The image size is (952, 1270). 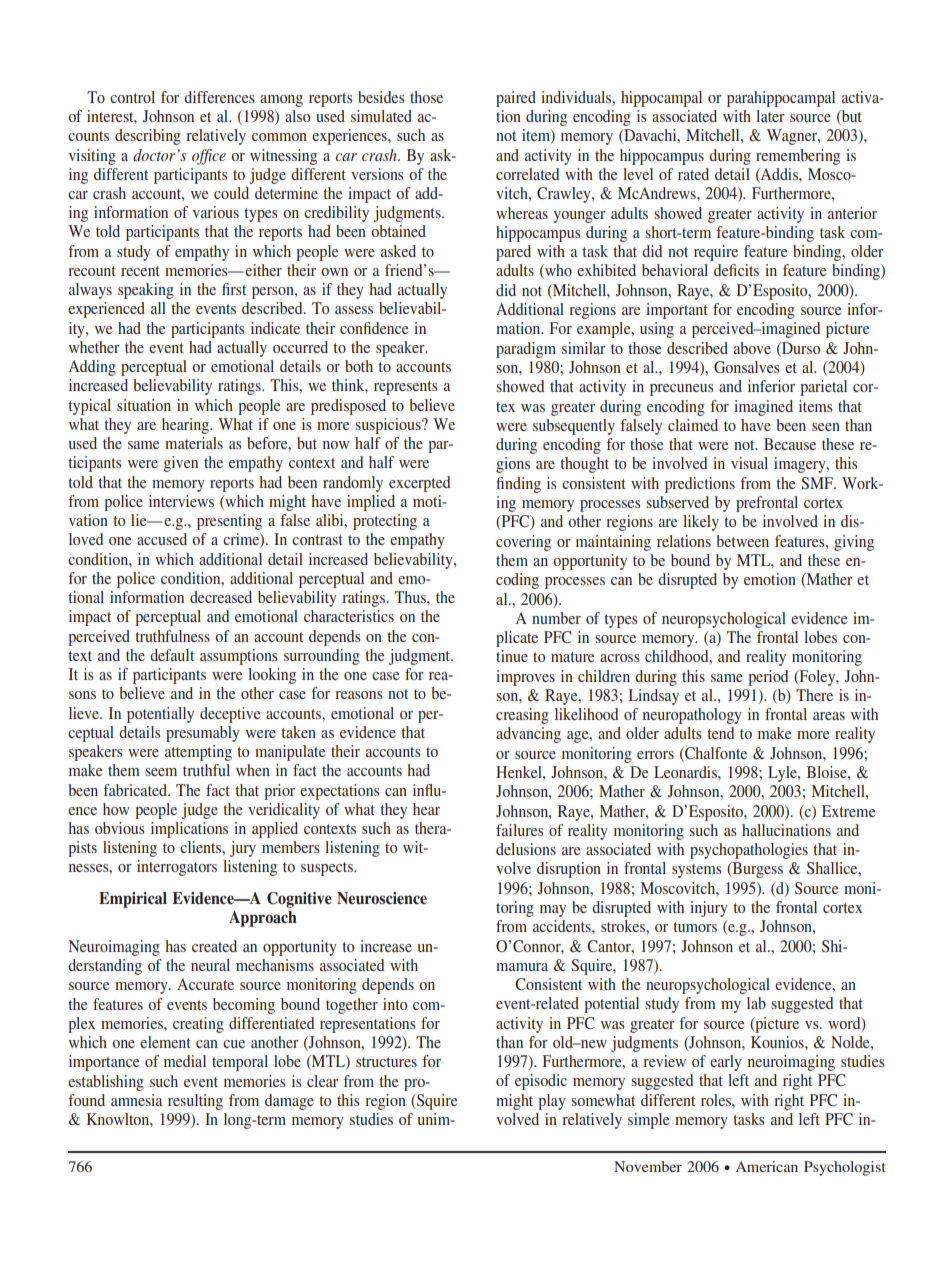 What do you see at coordinates (172, 655) in the screenshot?
I see `default` at bounding box center [172, 655].
